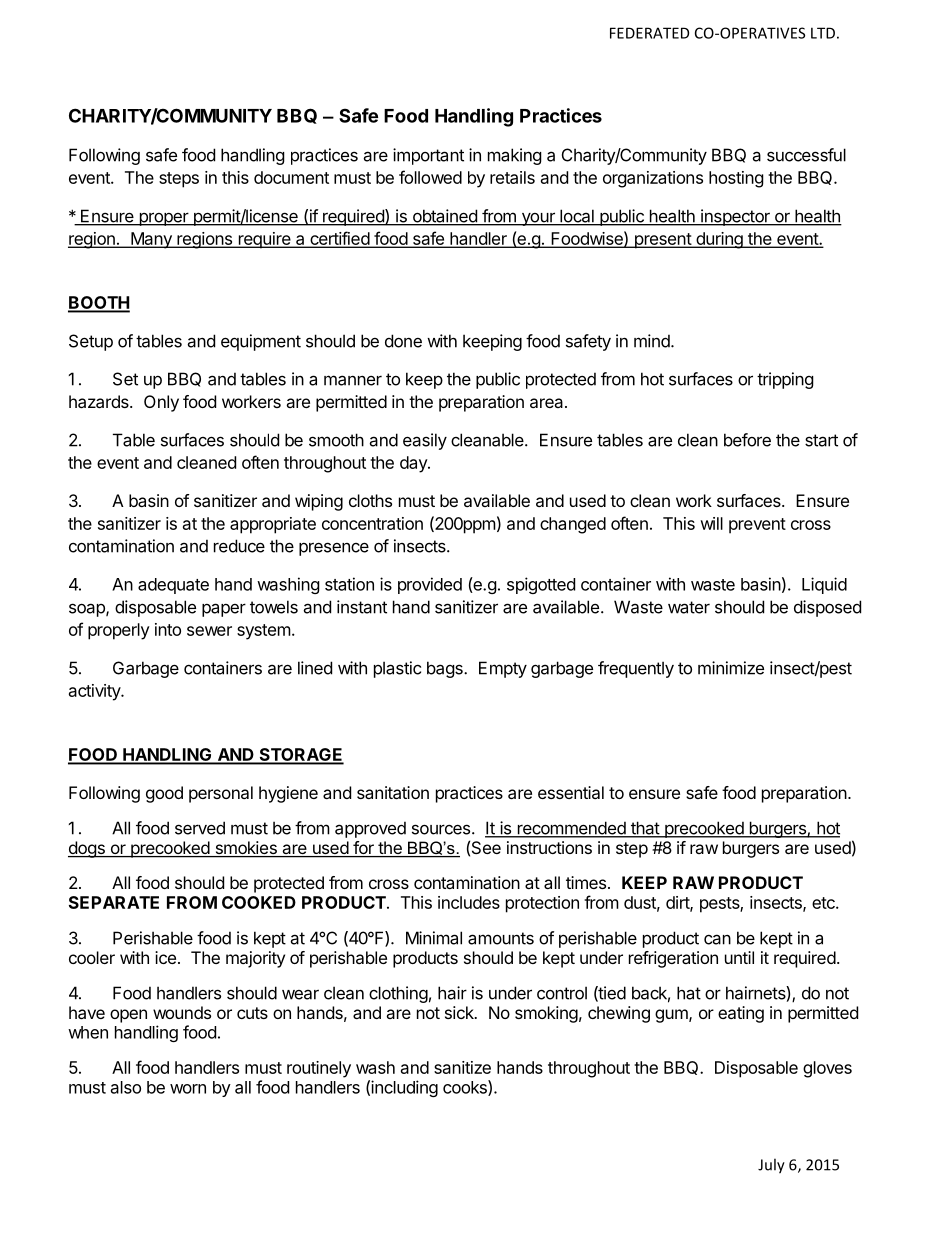  I want to click on July, so click(771, 1166).
